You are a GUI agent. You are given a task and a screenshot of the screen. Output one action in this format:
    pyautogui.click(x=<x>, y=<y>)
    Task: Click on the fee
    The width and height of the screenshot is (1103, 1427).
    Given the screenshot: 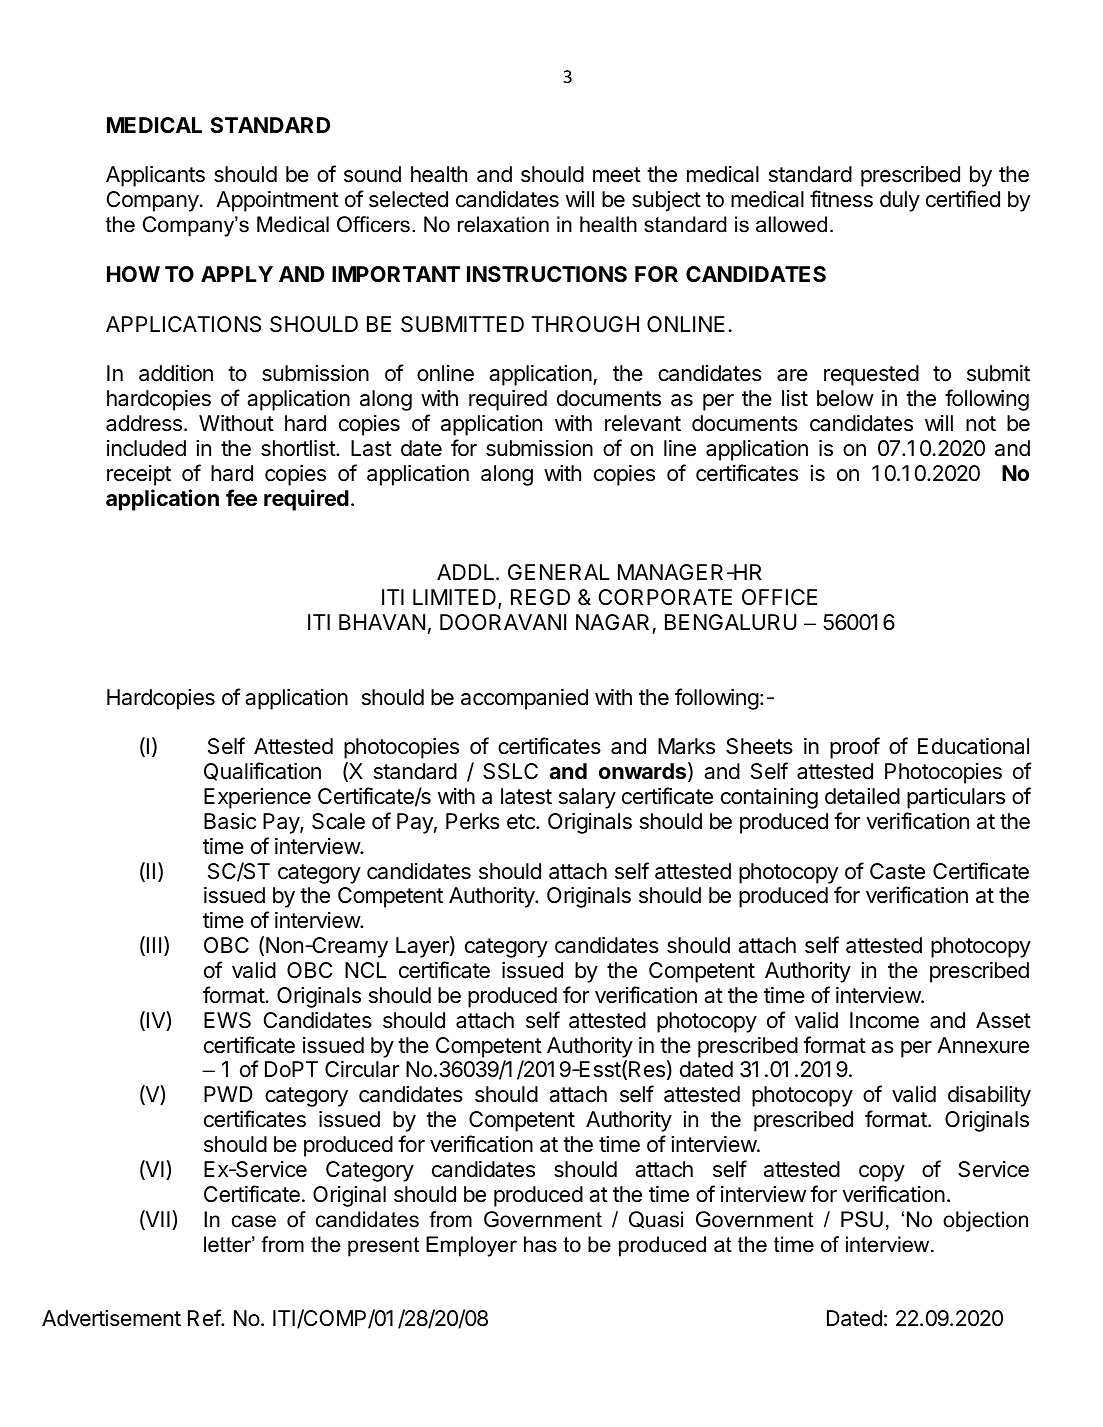 What is the action you would take?
    pyautogui.click(x=241, y=497)
